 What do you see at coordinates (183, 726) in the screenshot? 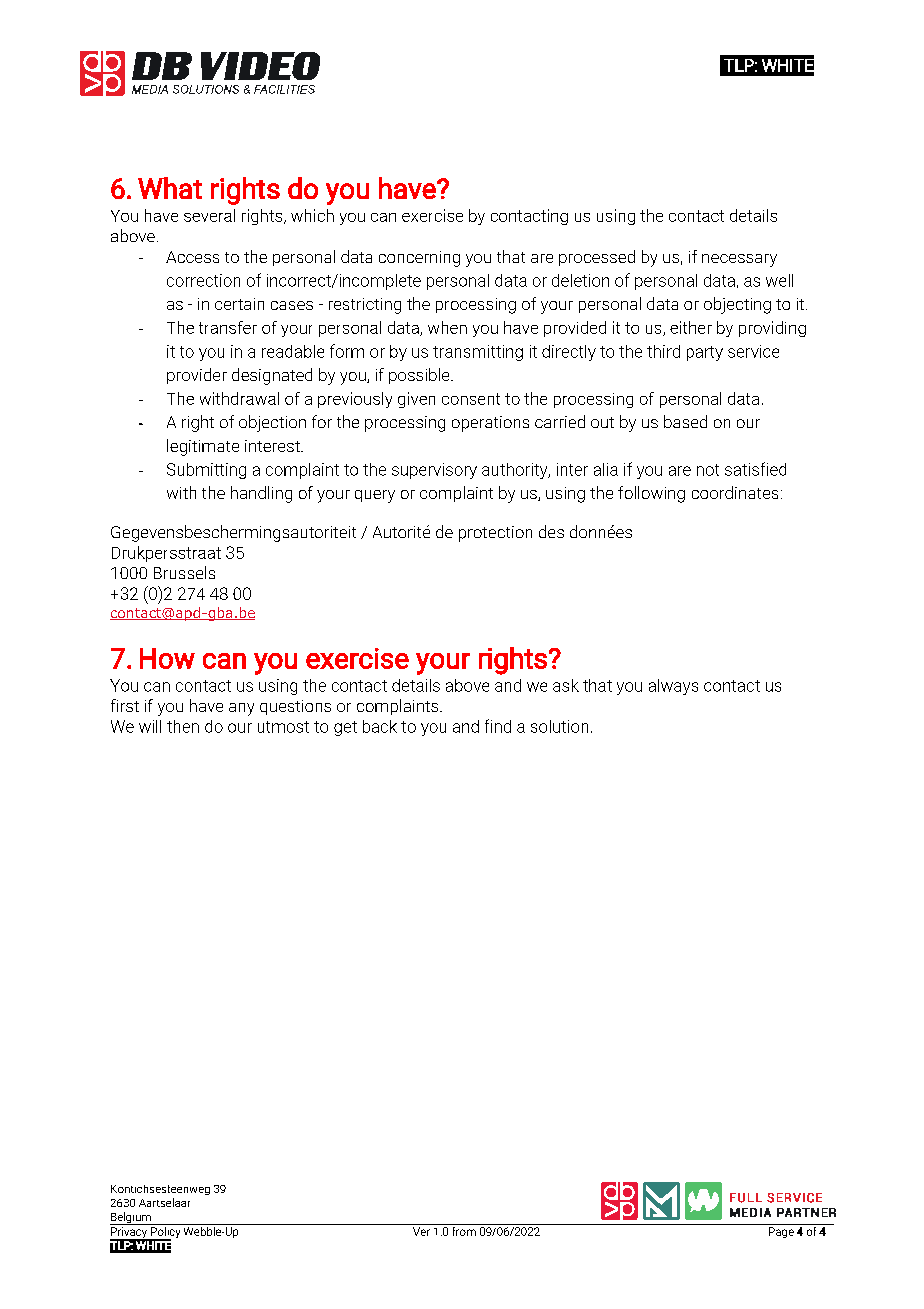
I see `then` at bounding box center [183, 726].
